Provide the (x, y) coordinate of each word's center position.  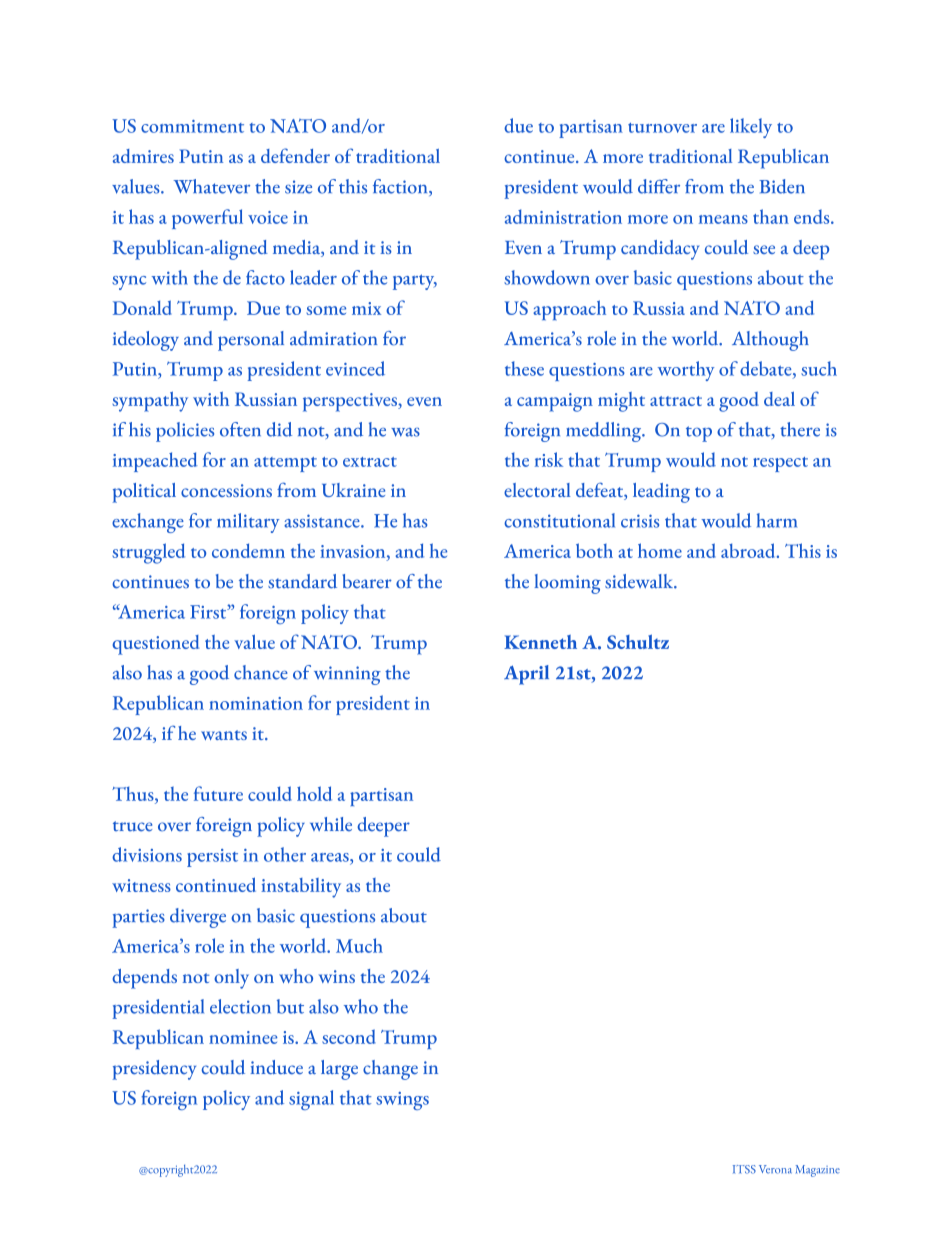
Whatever (211, 186)
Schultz (638, 641)
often (240, 429)
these (524, 368)
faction (401, 187)
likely (751, 128)
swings (402, 1101)
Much (359, 945)
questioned (155, 645)
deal (779, 399)
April (526, 675)
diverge (198, 918)
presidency (154, 1070)
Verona (775, 1169)
